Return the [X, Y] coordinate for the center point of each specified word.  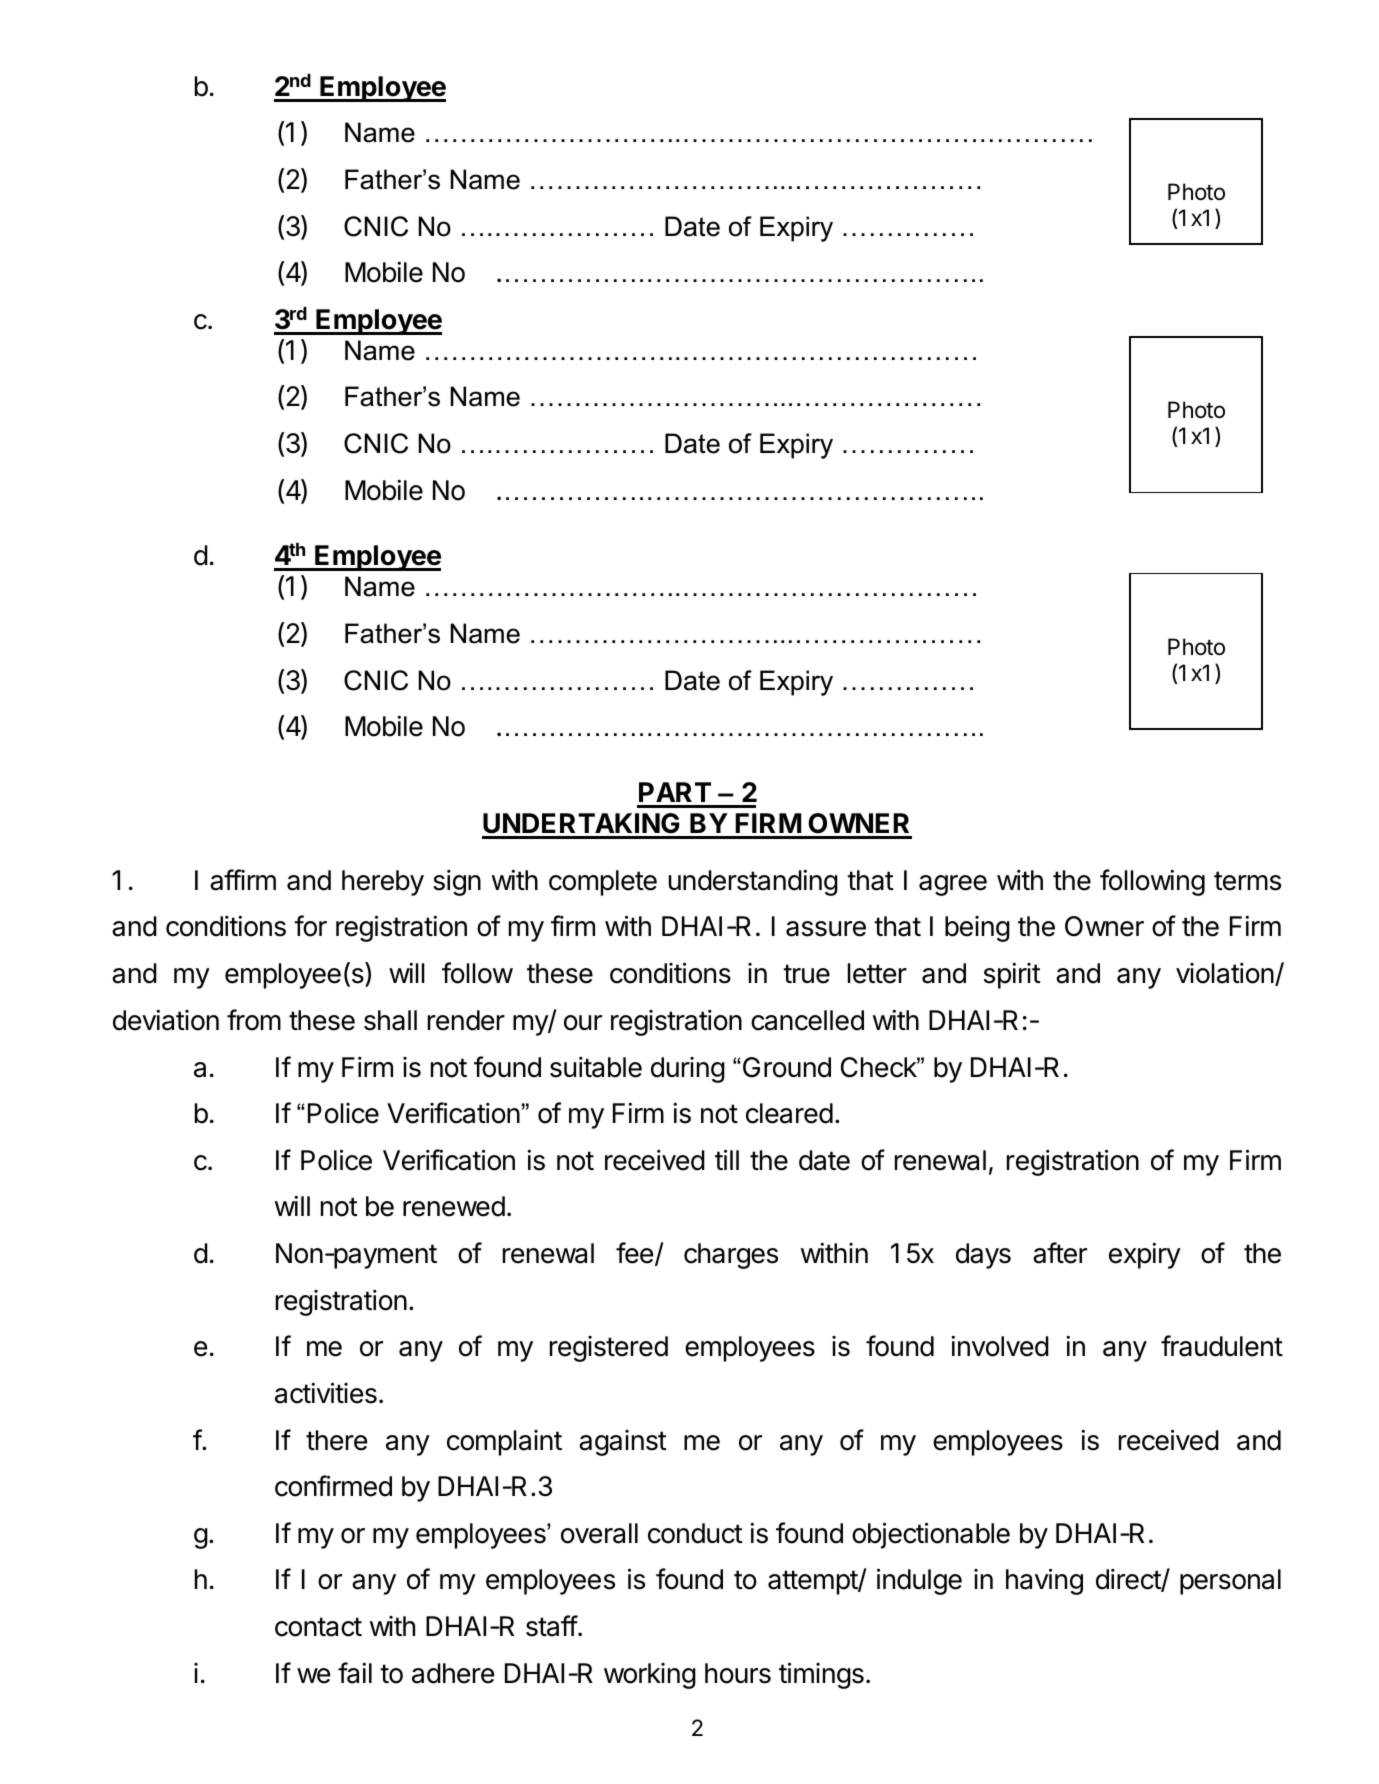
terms [1247, 881]
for [310, 926]
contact [318, 1627]
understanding [753, 882]
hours [738, 1673]
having [1044, 1581]
